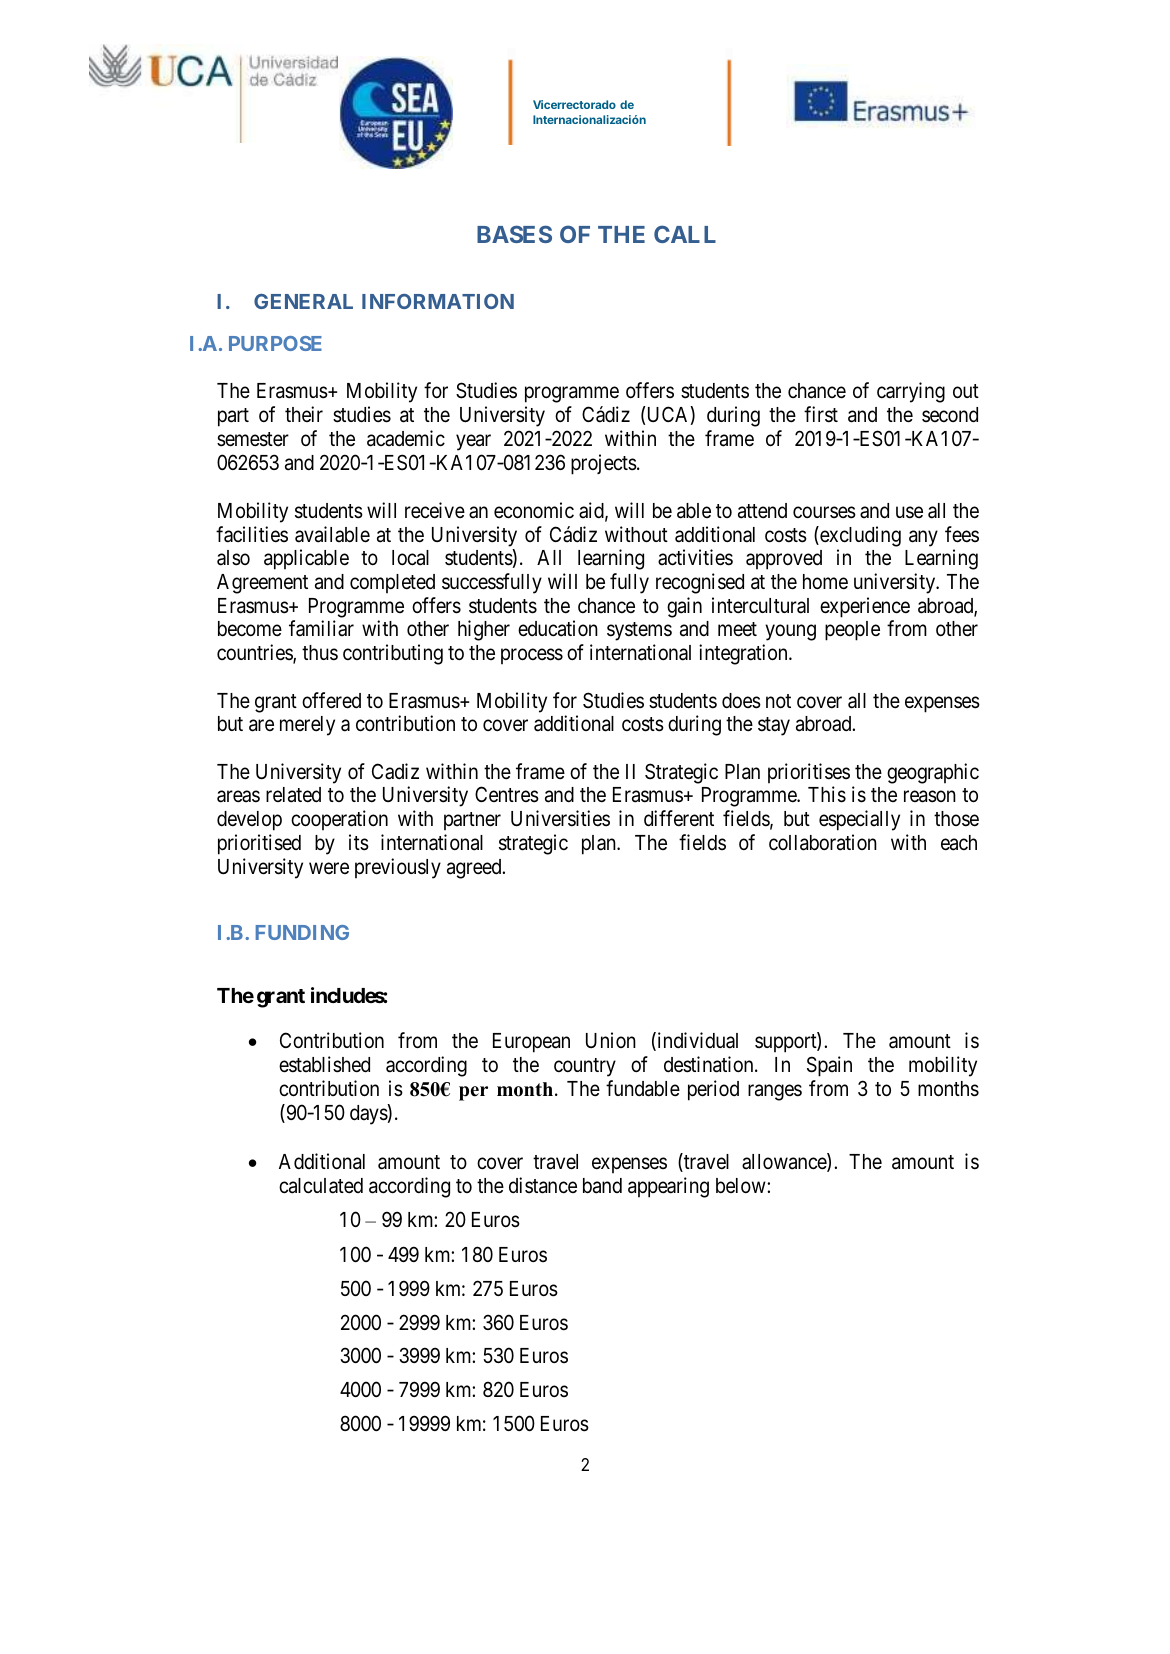 The height and width of the screenshot is (1654, 1170). Describe the element at coordinates (321, 1186) in the screenshot. I see `calculated` at that location.
